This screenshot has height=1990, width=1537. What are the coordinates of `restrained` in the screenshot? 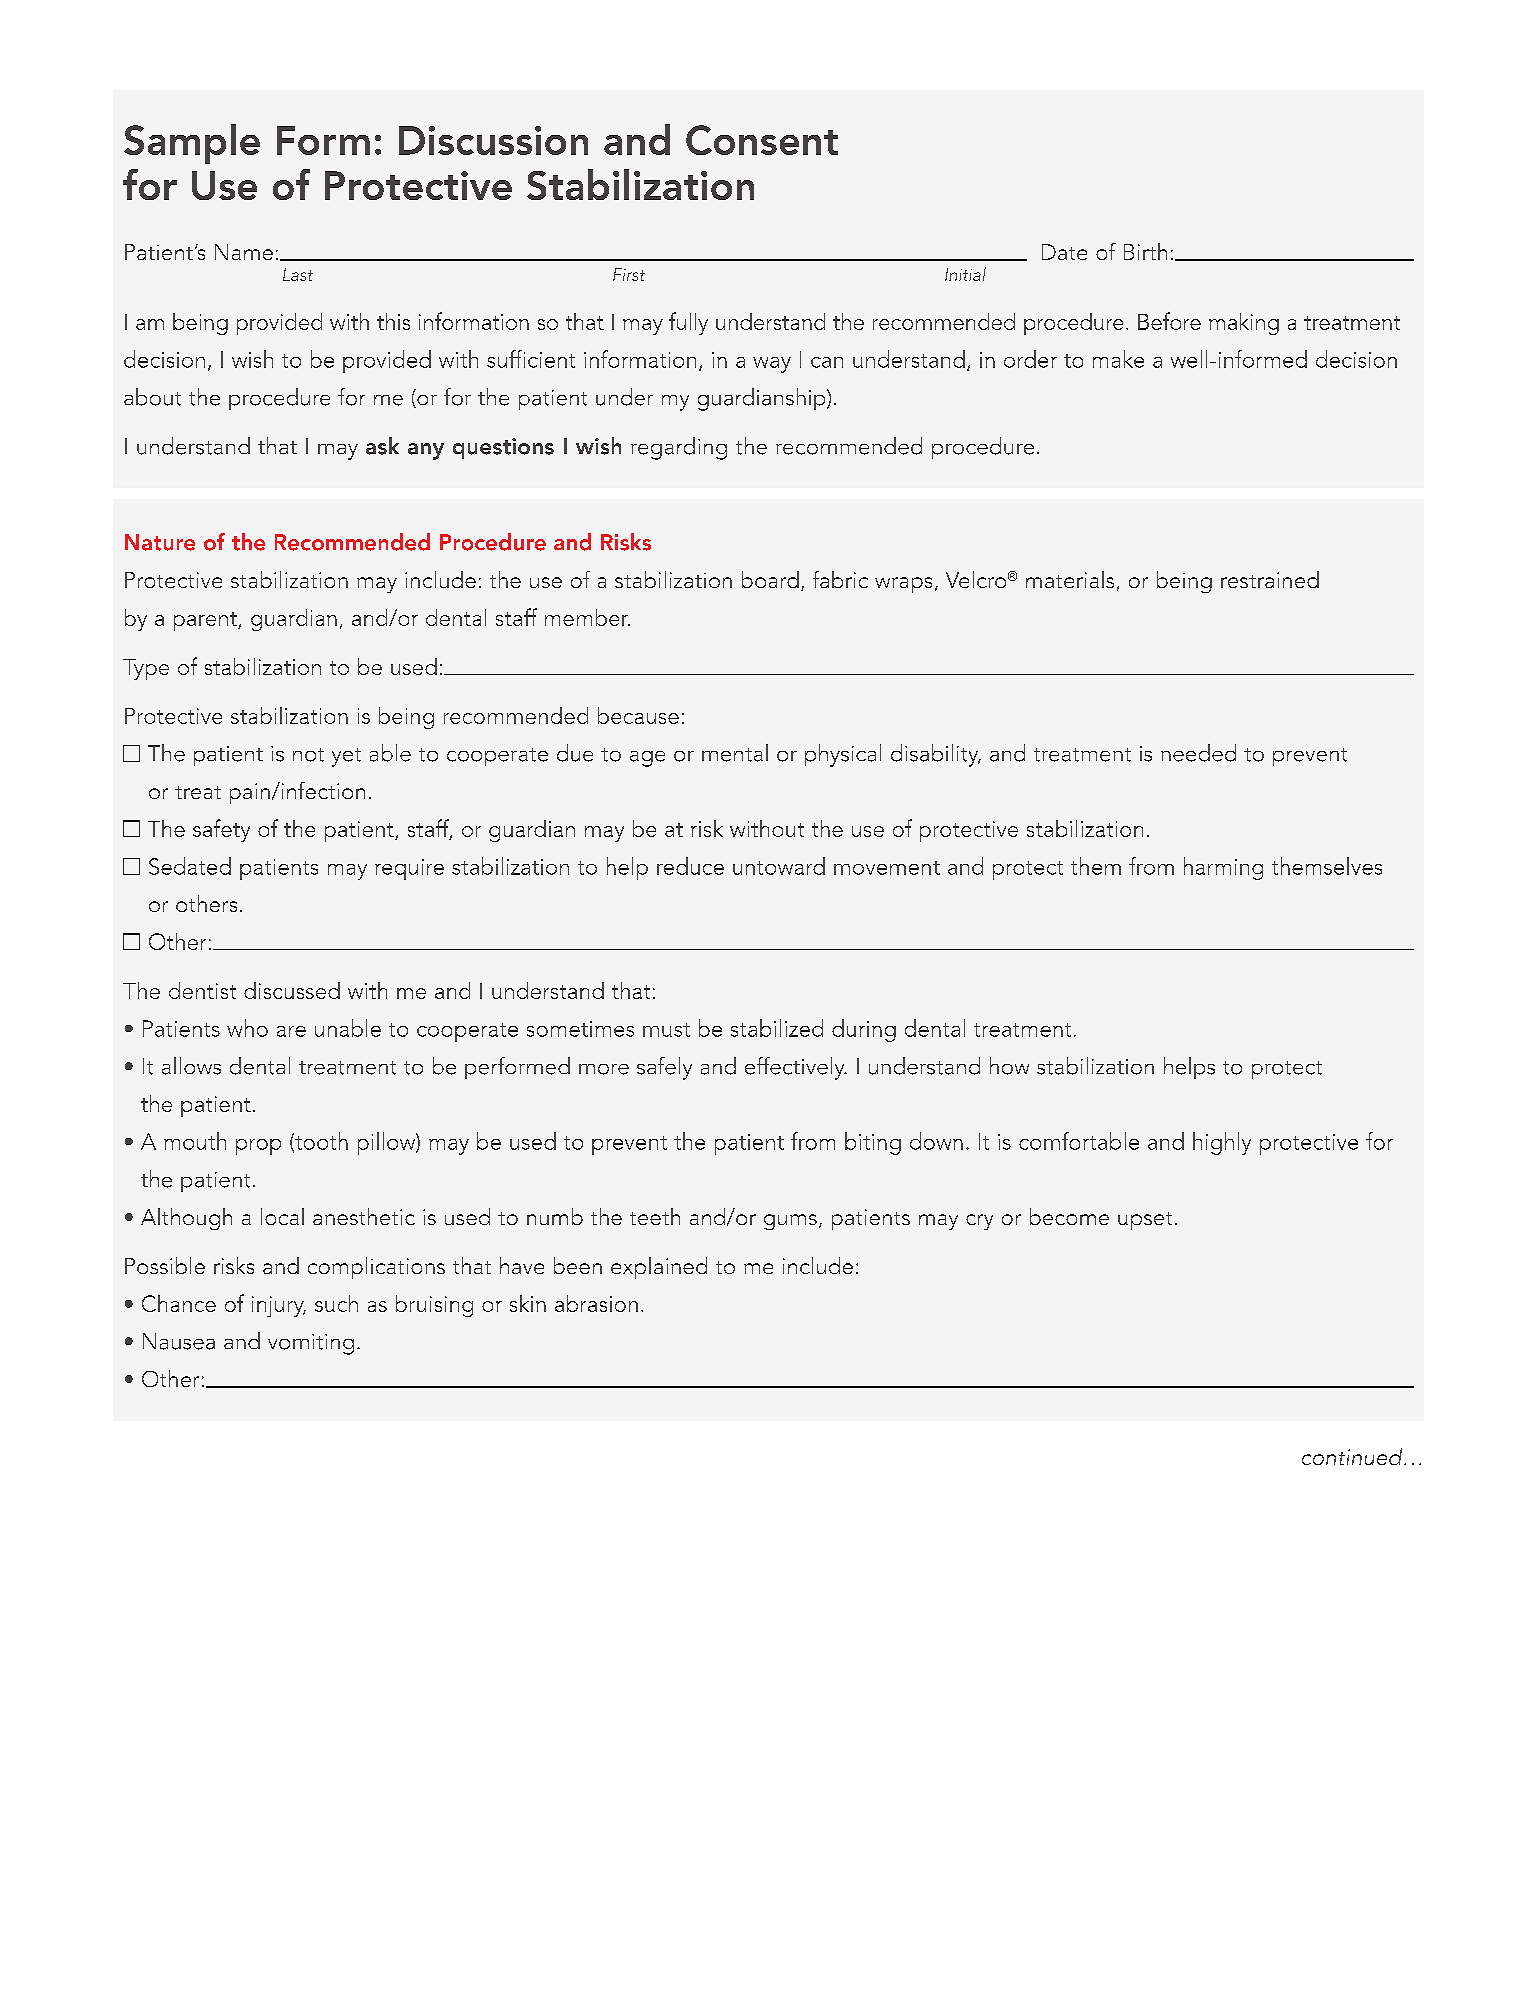 It's located at (1270, 579).
